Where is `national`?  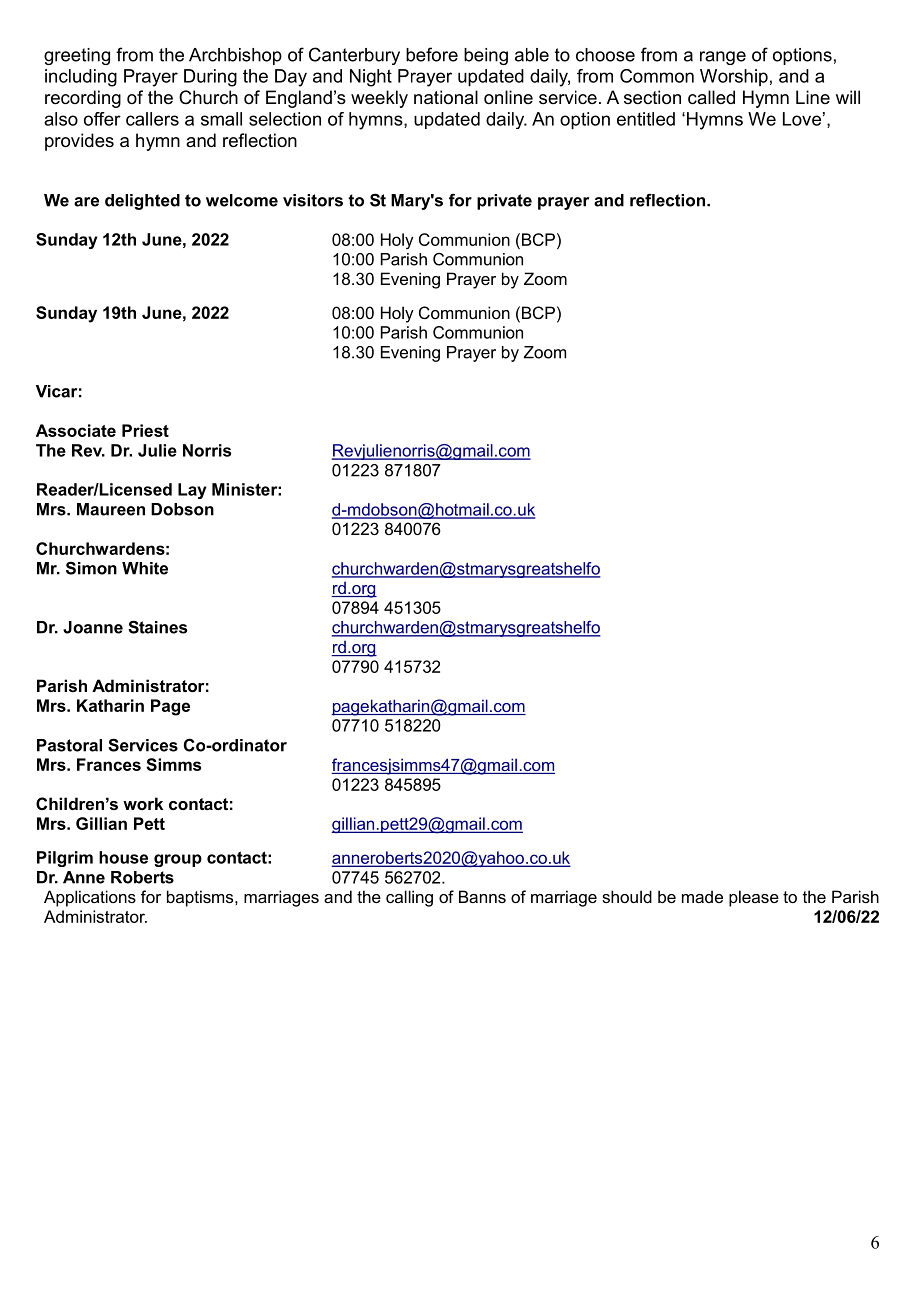
national is located at coordinates (446, 97).
